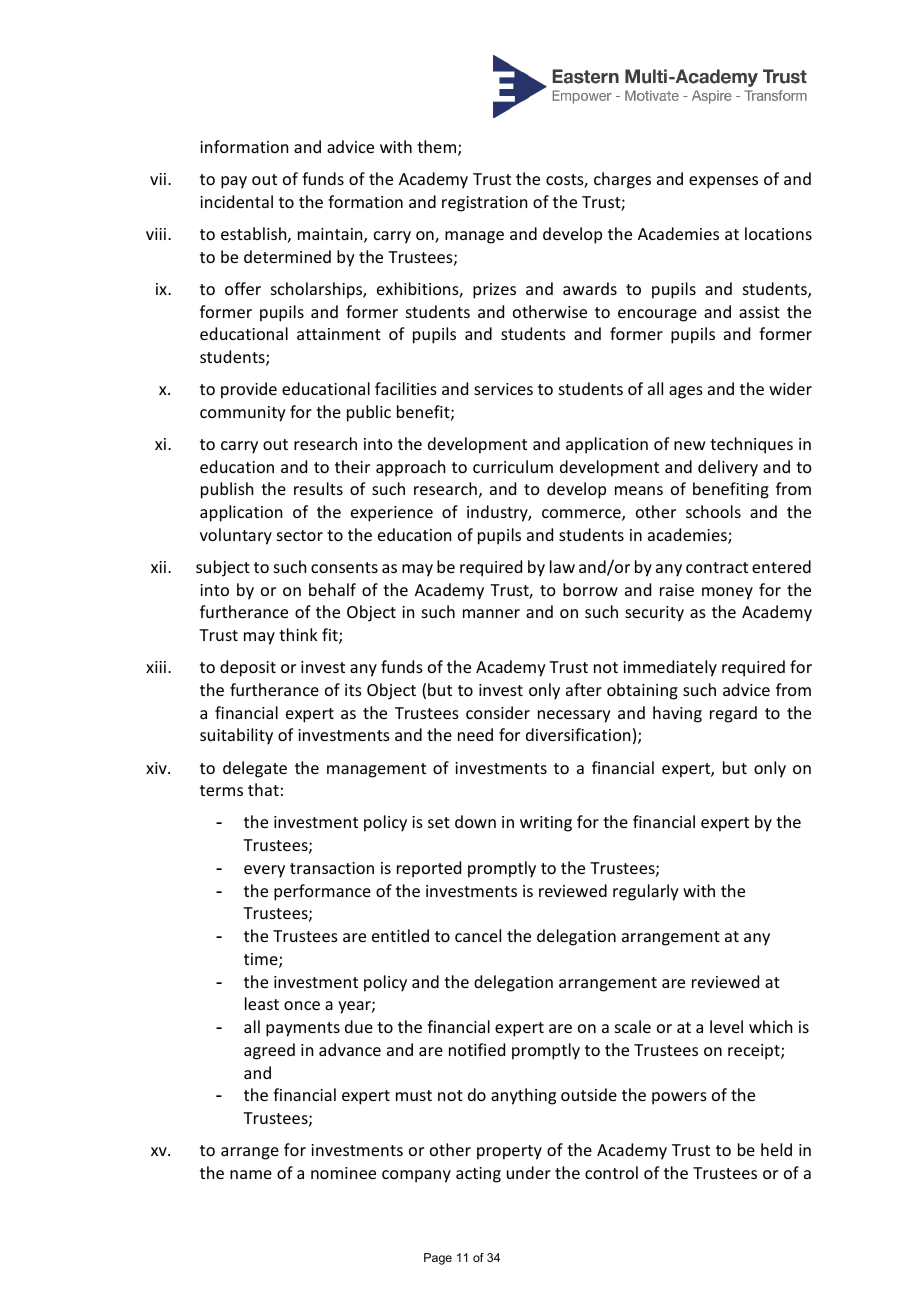 The height and width of the screenshot is (1307, 924). What do you see at coordinates (475, 821) in the screenshot?
I see `down` at bounding box center [475, 821].
